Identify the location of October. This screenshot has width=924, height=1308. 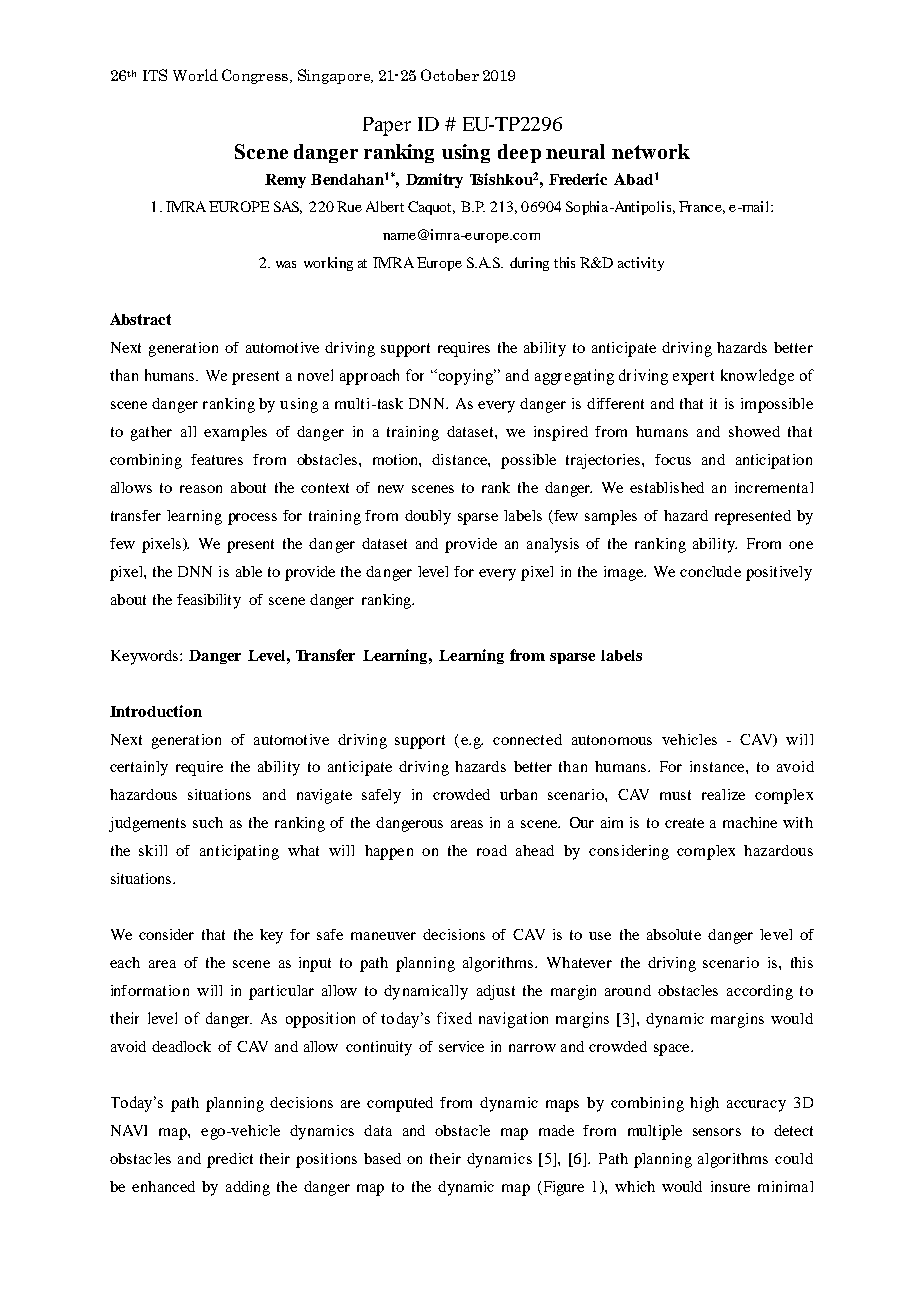
(450, 75).
